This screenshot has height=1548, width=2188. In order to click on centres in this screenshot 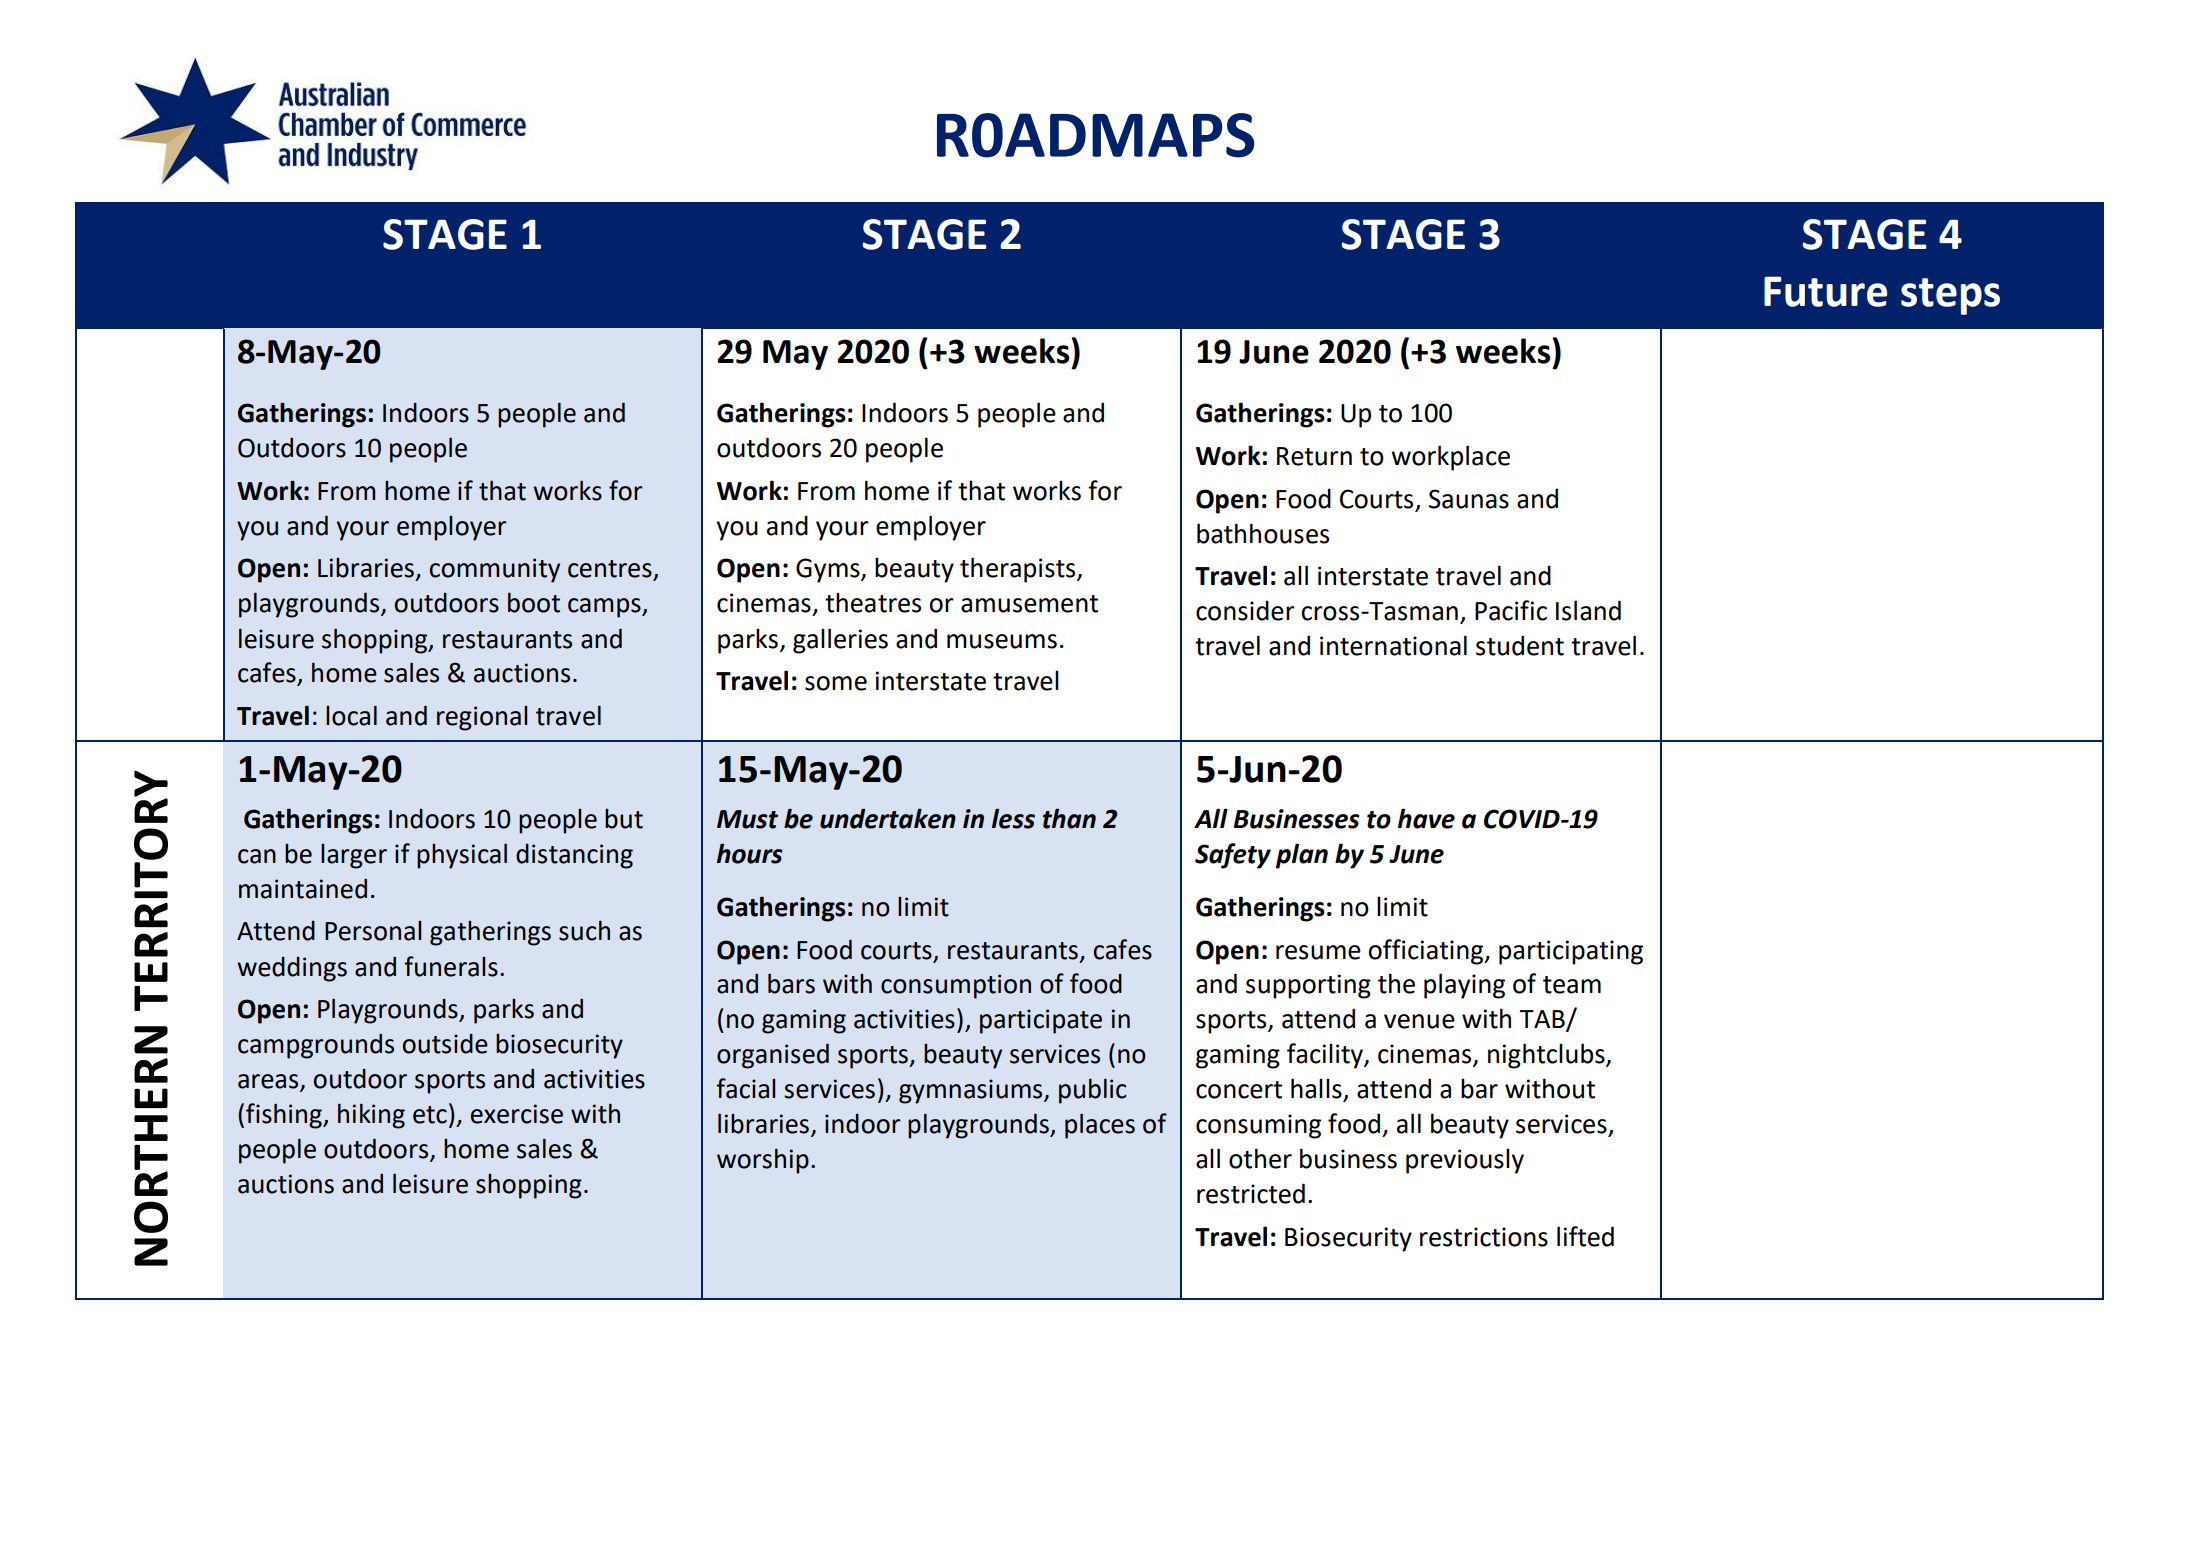, I will do `click(611, 570)`.
